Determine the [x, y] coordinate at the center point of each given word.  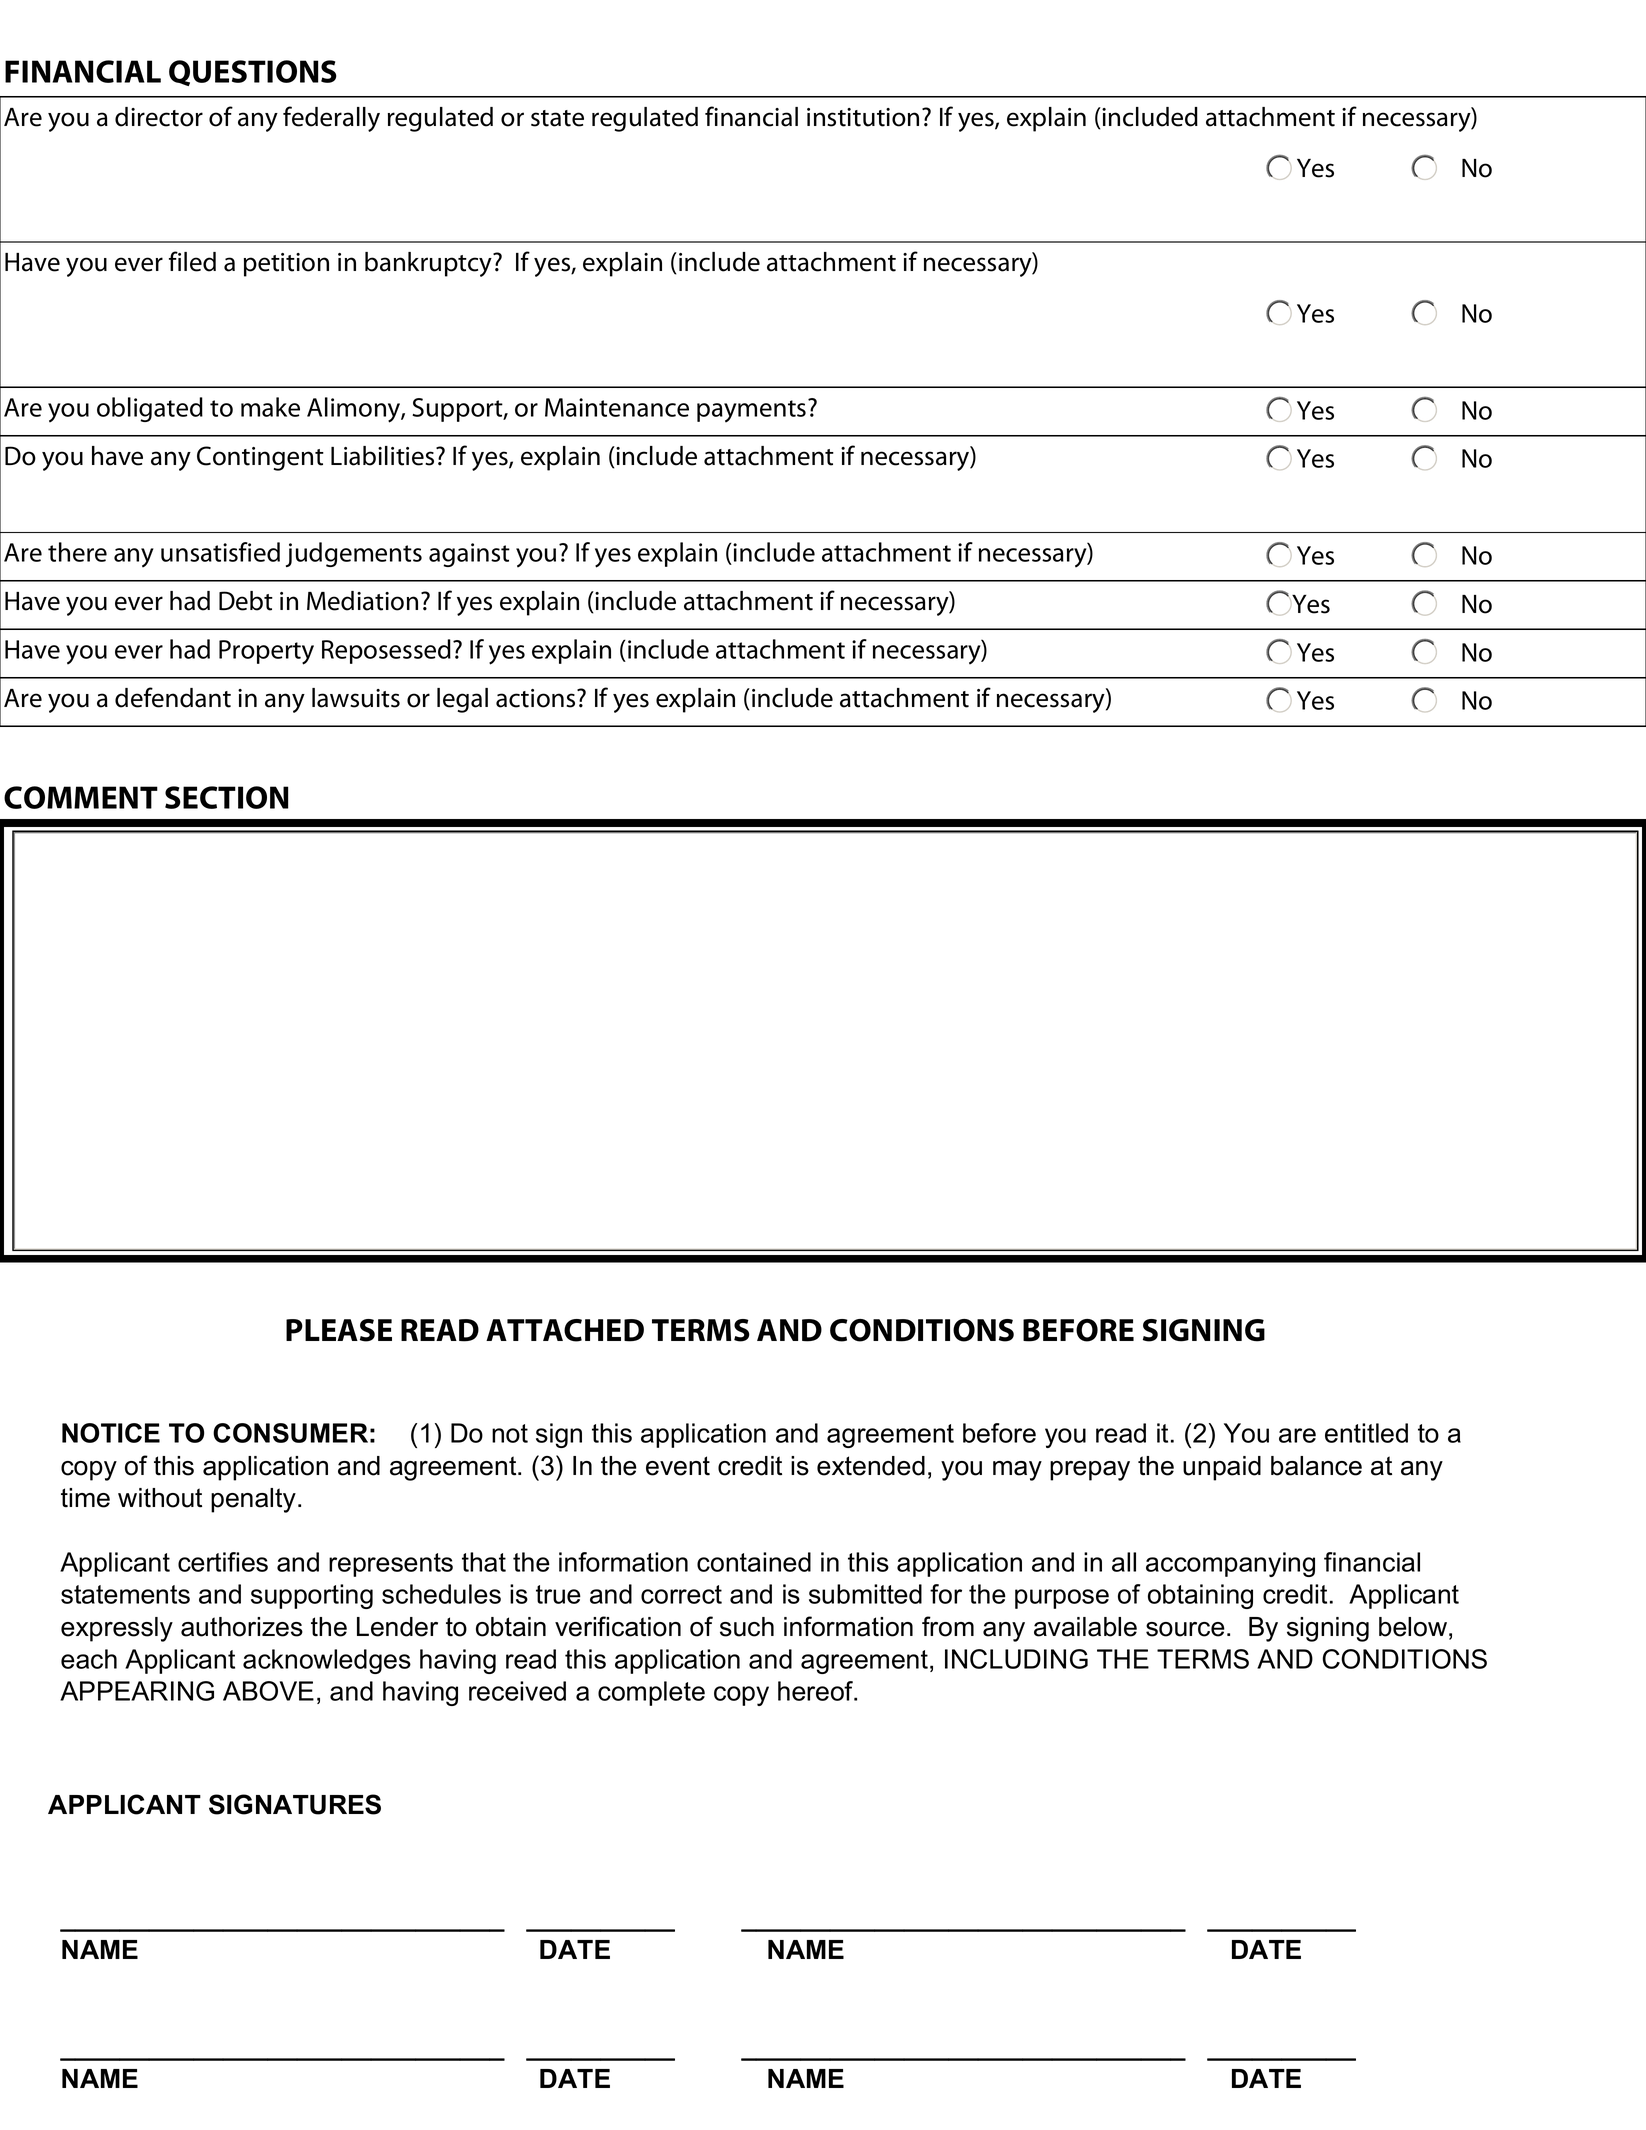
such [747, 1627]
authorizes [242, 1627]
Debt [246, 601]
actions [537, 698]
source [1185, 1629]
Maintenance [617, 407]
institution [863, 117]
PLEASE [339, 1330]
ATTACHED [565, 1330]
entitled [1366, 1433]
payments [751, 411]
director [159, 117]
